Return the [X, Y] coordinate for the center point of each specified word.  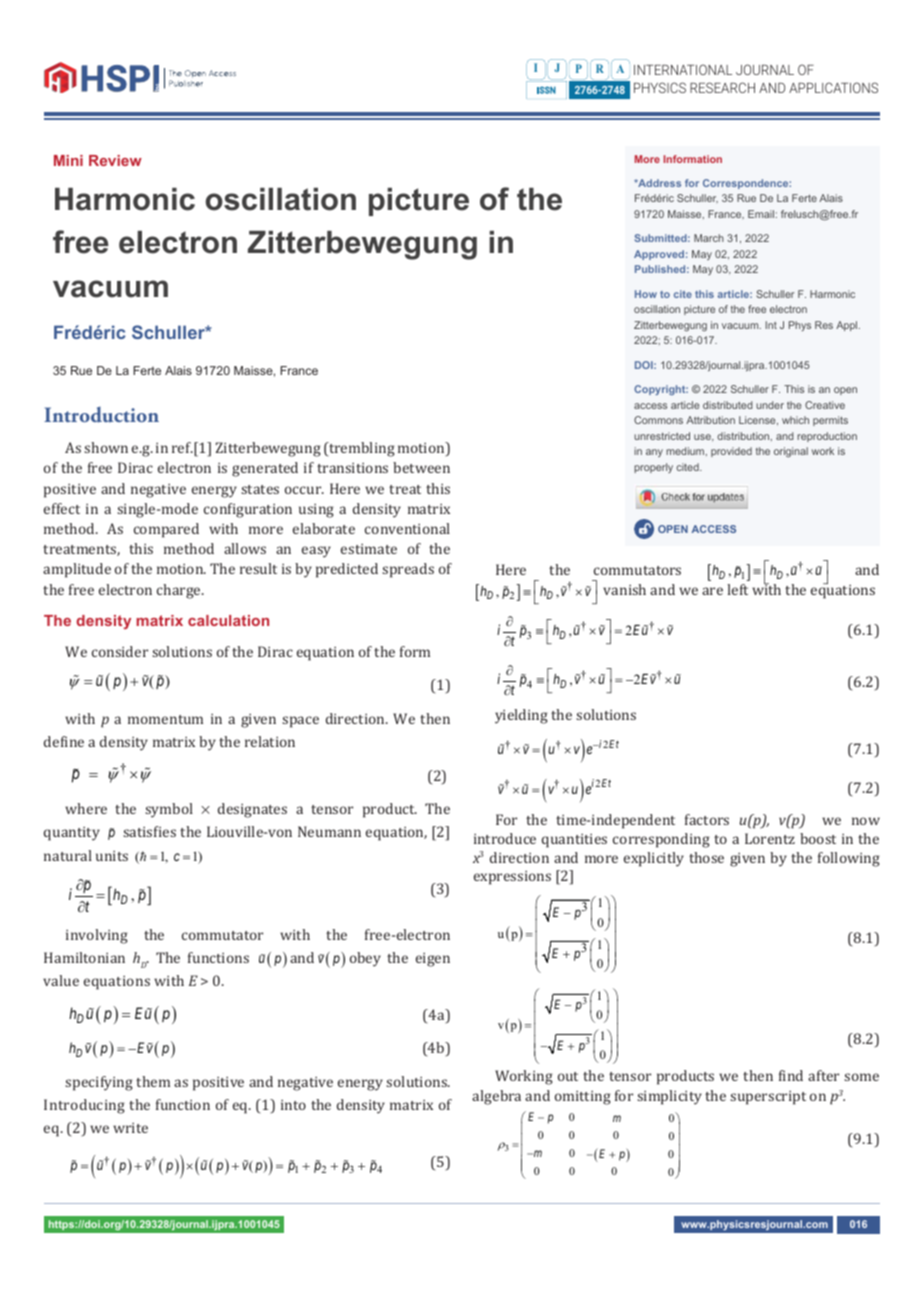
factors [707, 819]
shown [106, 447]
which [795, 420]
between [421, 467]
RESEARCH [722, 87]
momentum [165, 719]
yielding [521, 716]
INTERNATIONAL [683, 69]
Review [115, 160]
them [153, 1081]
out [568, 1076]
